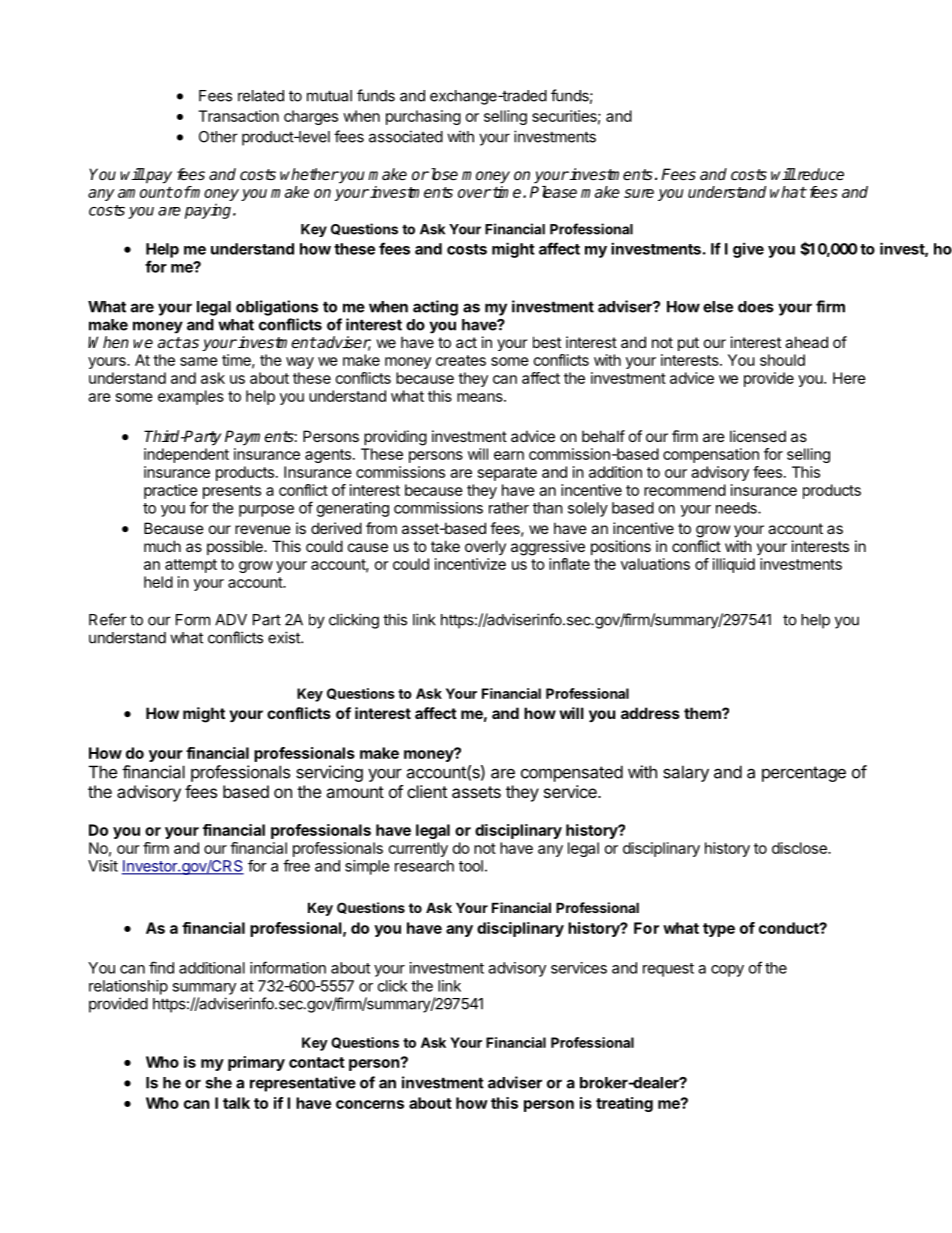  I want to click on earn, so click(509, 455).
